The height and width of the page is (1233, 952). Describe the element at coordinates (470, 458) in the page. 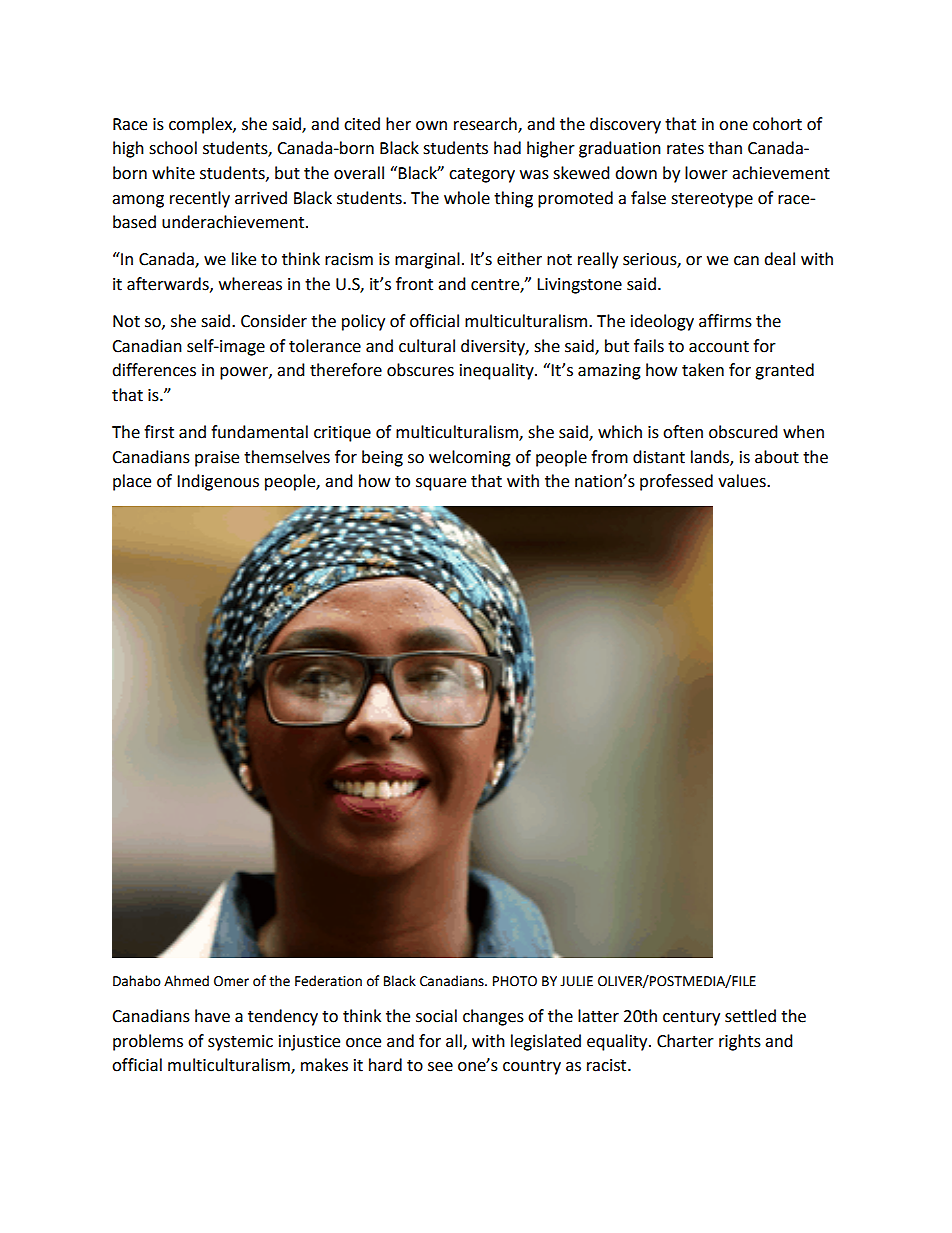

I see `welcoming` at that location.
